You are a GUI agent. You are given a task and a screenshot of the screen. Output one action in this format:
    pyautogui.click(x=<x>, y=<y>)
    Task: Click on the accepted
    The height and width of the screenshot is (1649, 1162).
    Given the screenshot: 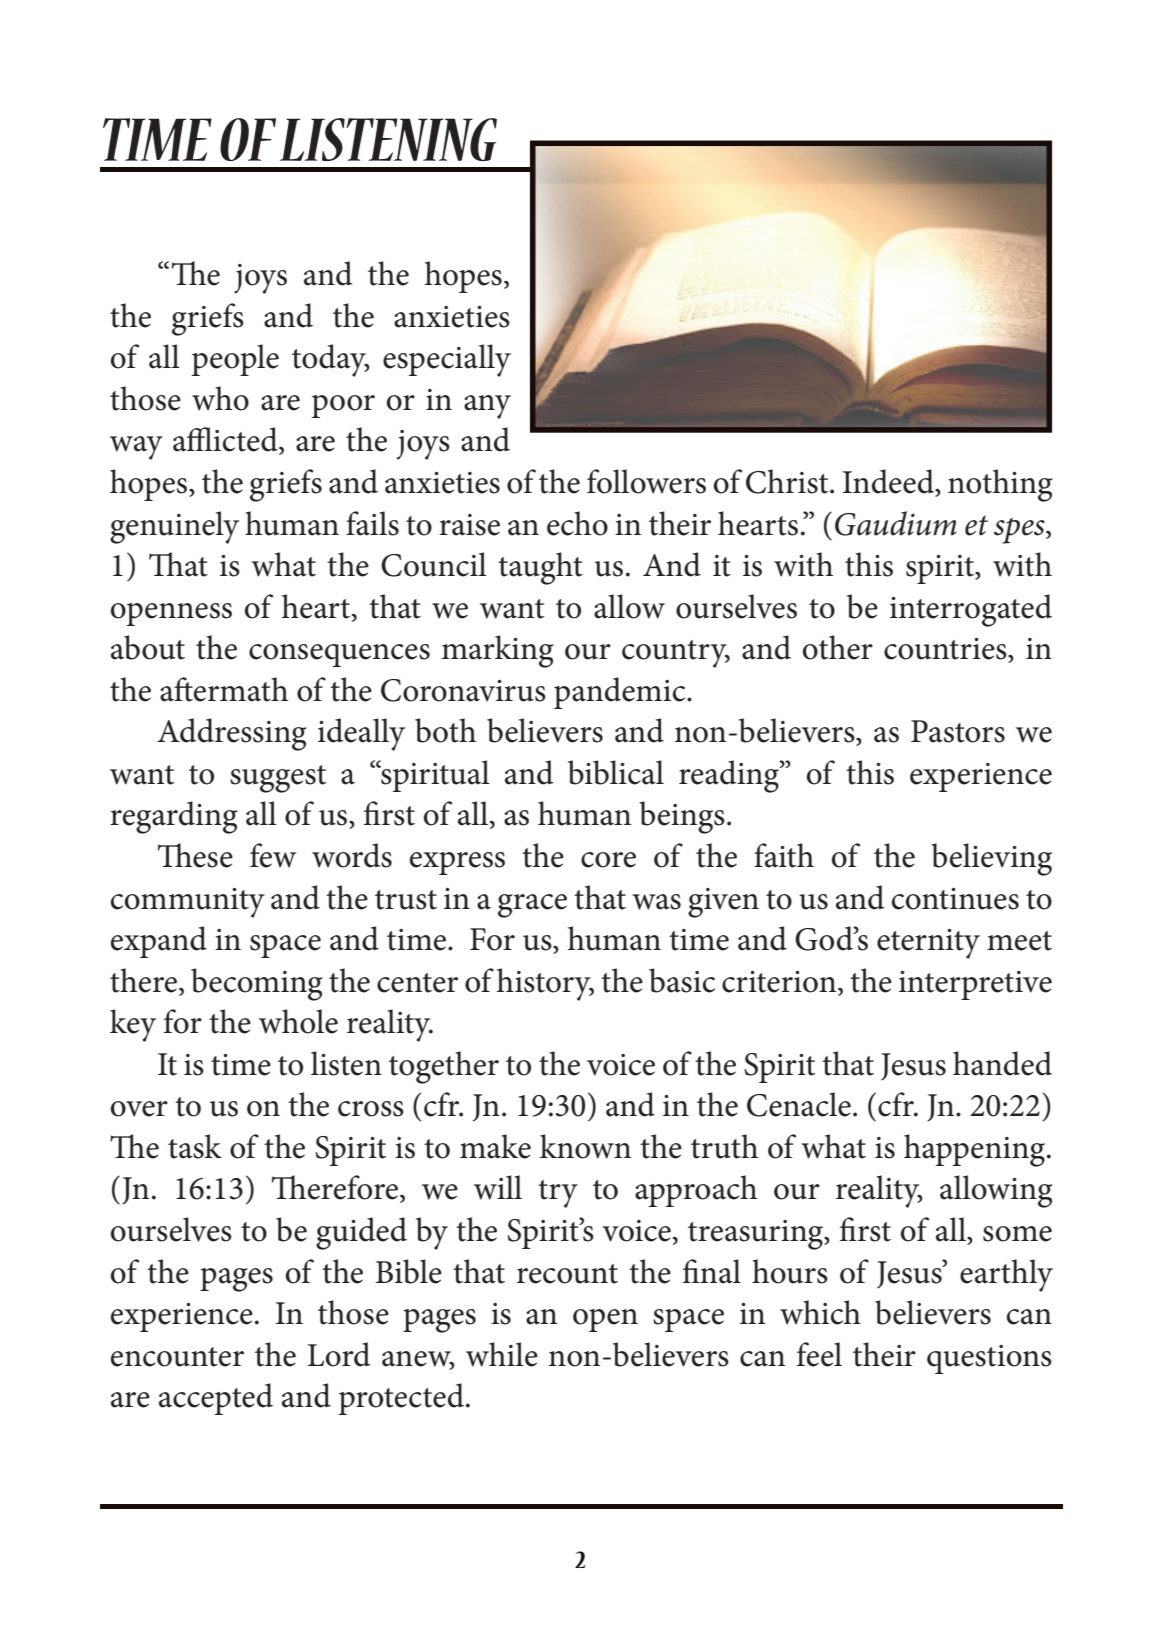 What is the action you would take?
    pyautogui.click(x=216, y=1399)
